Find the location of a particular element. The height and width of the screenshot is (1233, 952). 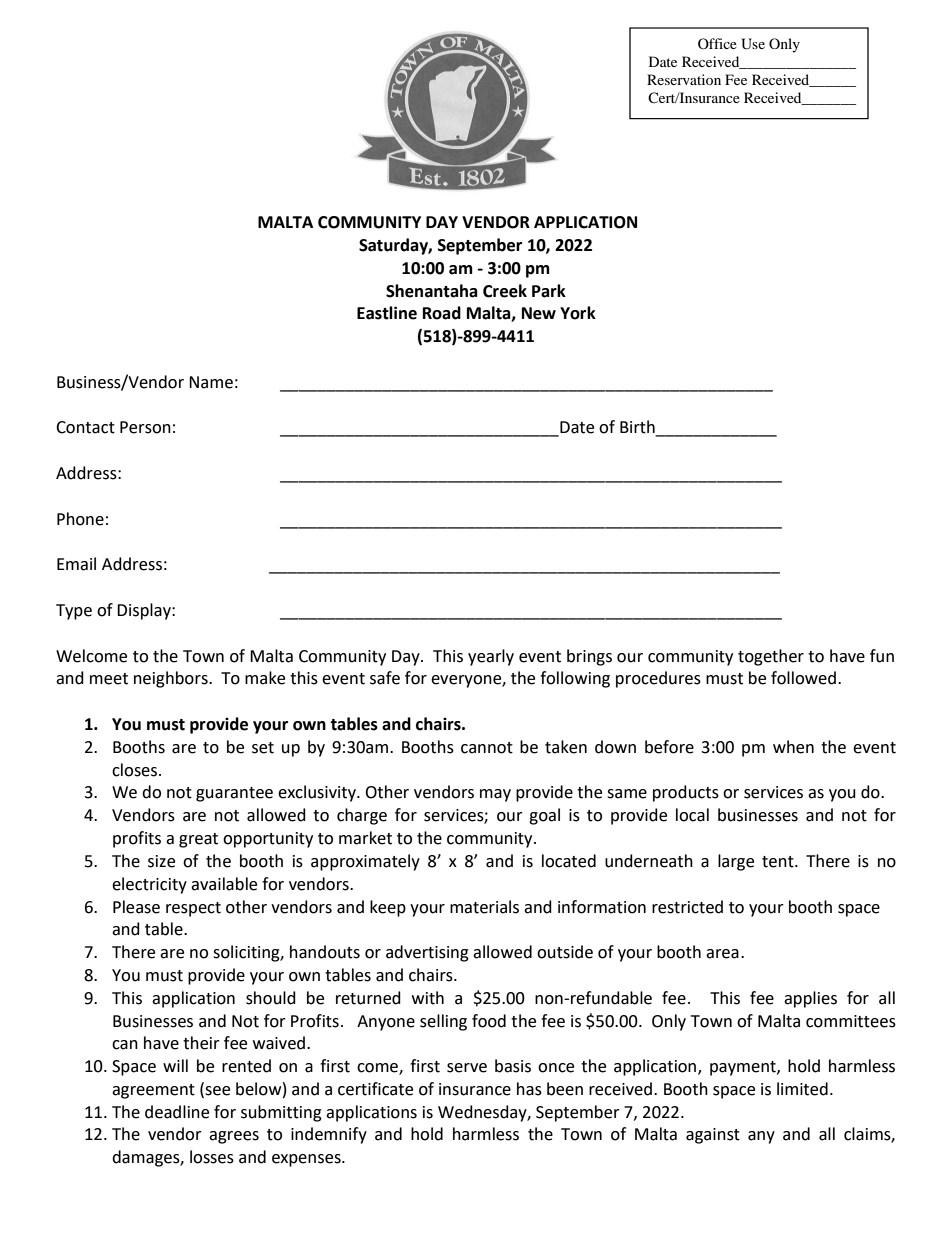

materials is located at coordinates (484, 907).
